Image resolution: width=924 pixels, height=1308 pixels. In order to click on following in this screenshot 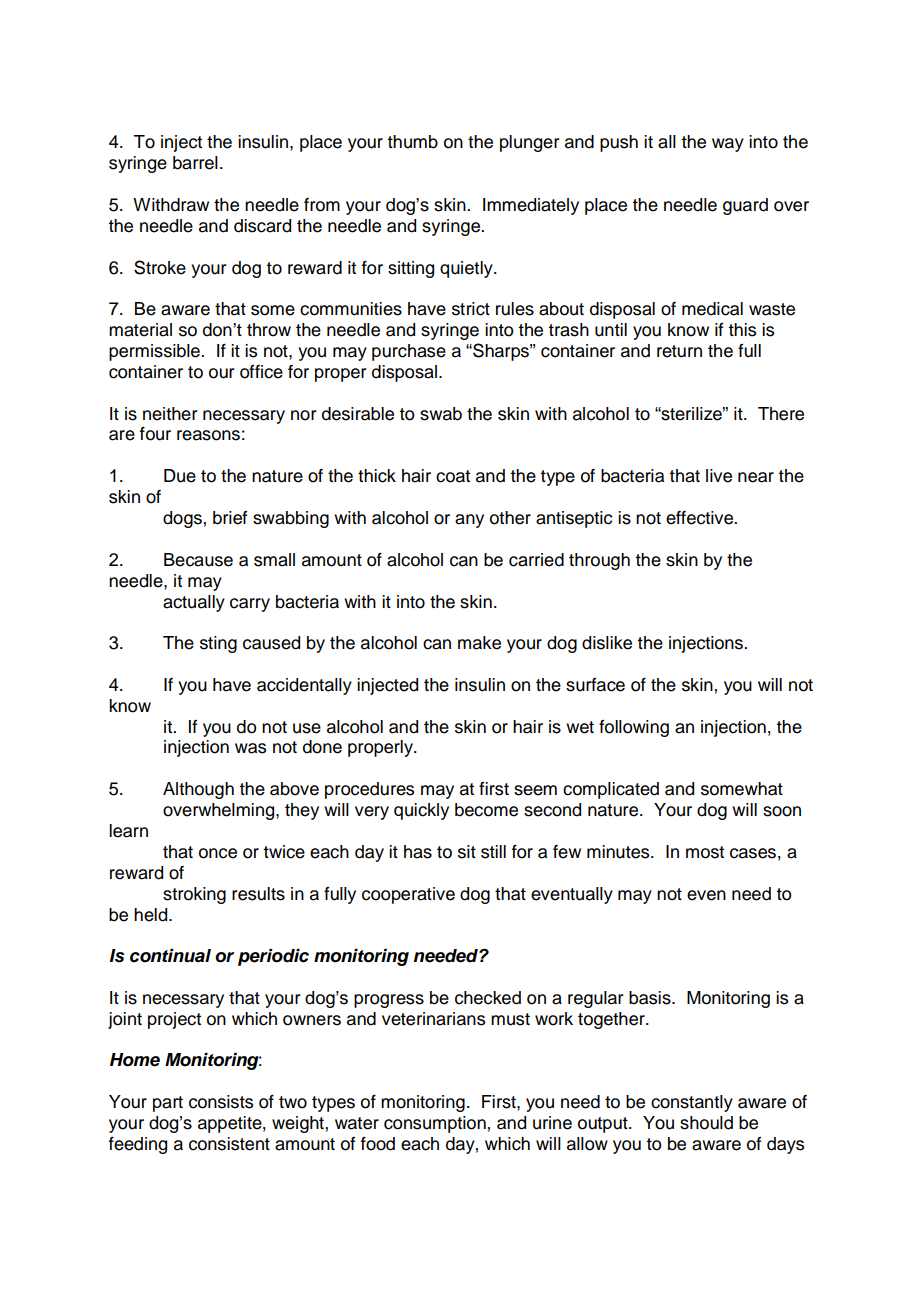, I will do `click(634, 728)`.
